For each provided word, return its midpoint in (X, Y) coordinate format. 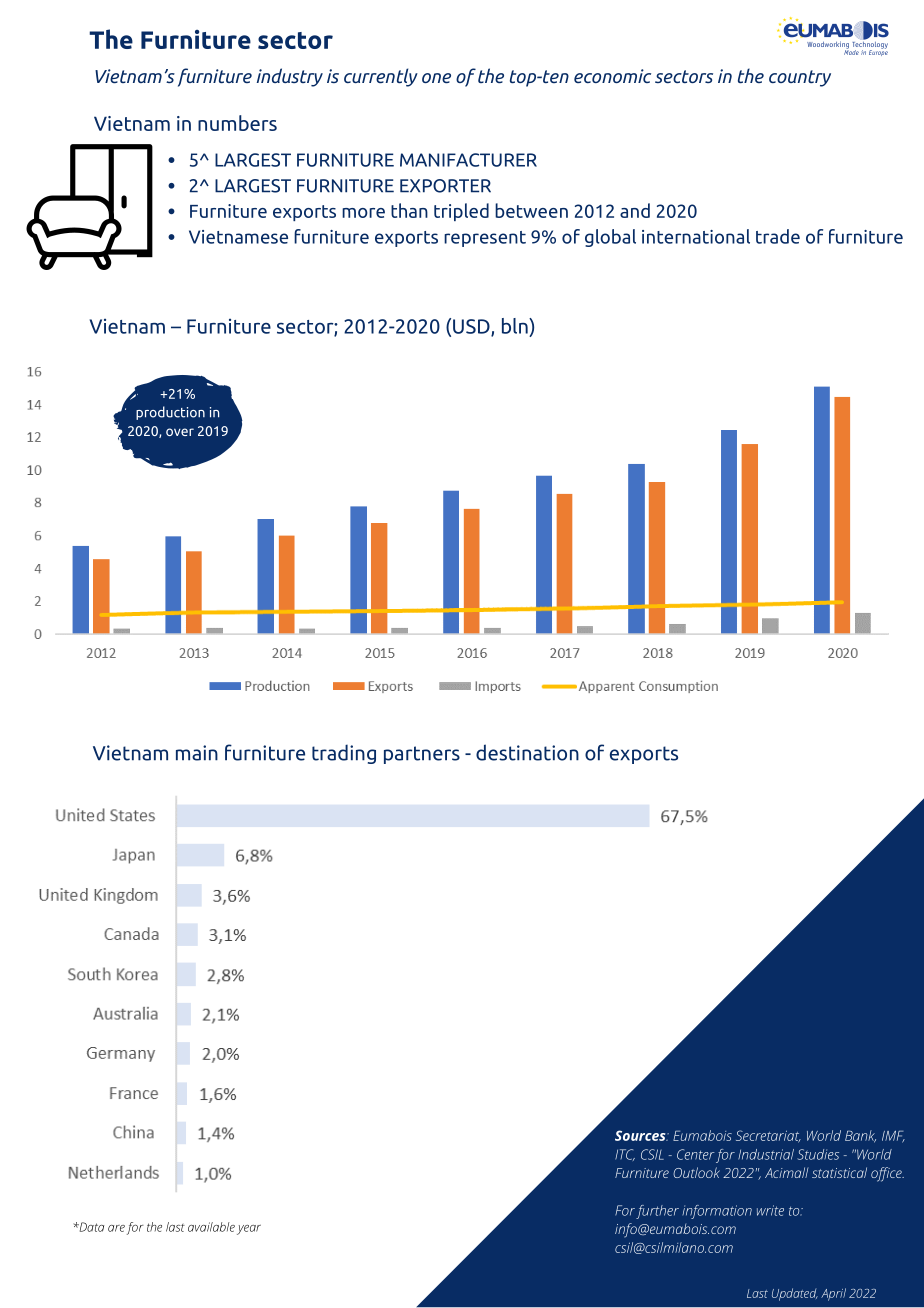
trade (778, 236)
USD (472, 327)
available (211, 1227)
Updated (795, 1294)
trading (344, 754)
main (197, 753)
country (800, 78)
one (436, 78)
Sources (641, 1135)
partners (422, 755)
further (657, 1212)
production (170, 413)
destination (527, 752)
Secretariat (768, 1136)
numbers (237, 123)
